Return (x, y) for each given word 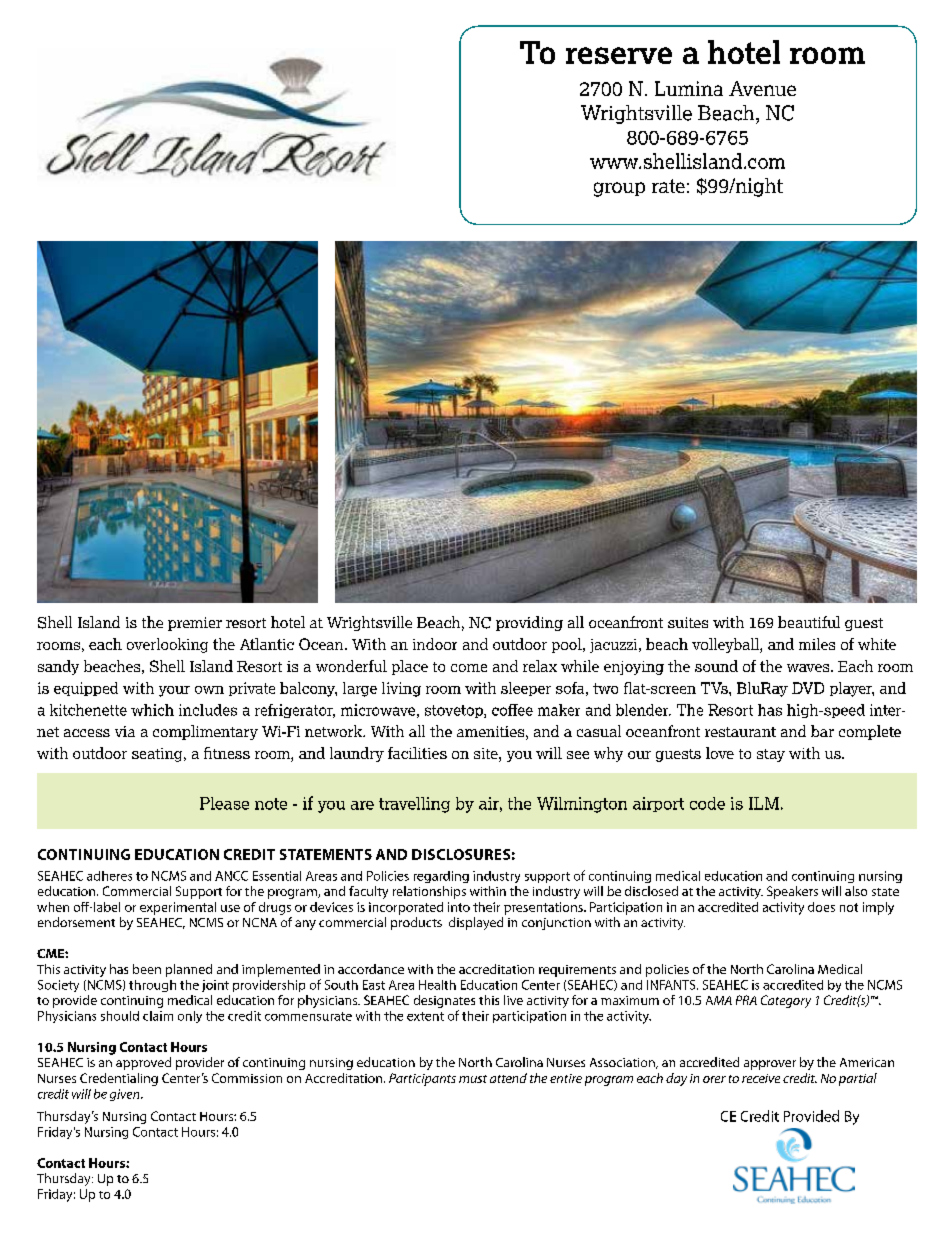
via (125, 731)
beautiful (809, 622)
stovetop (455, 711)
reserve (619, 55)
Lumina (689, 88)
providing (529, 623)
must (473, 1079)
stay (771, 755)
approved (143, 1063)
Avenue (762, 88)
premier (195, 624)
